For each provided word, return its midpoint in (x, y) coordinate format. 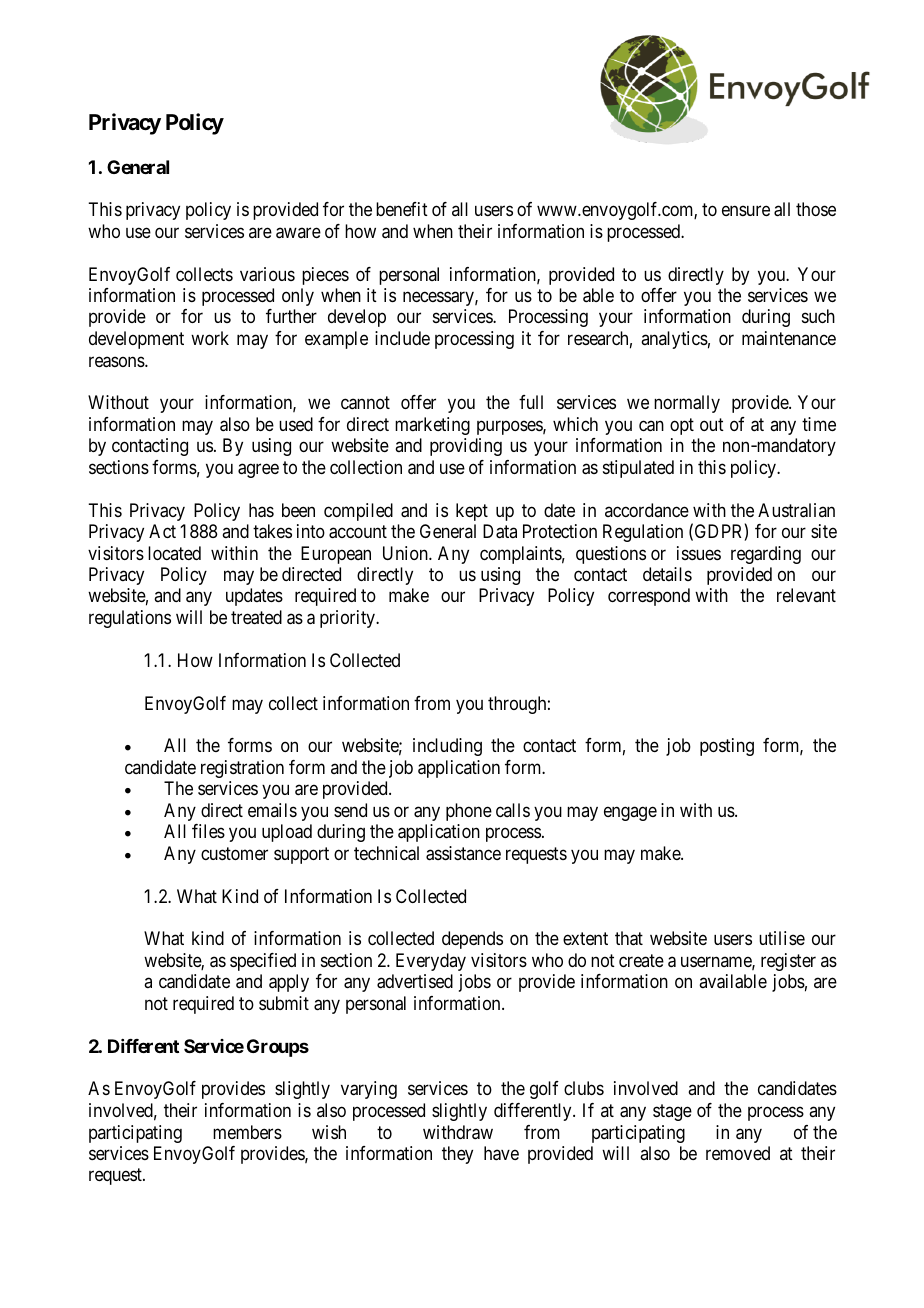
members (247, 1132)
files (208, 831)
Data (500, 531)
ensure (746, 211)
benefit (402, 209)
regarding (766, 555)
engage (630, 813)
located (174, 553)
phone (469, 812)
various (267, 274)
